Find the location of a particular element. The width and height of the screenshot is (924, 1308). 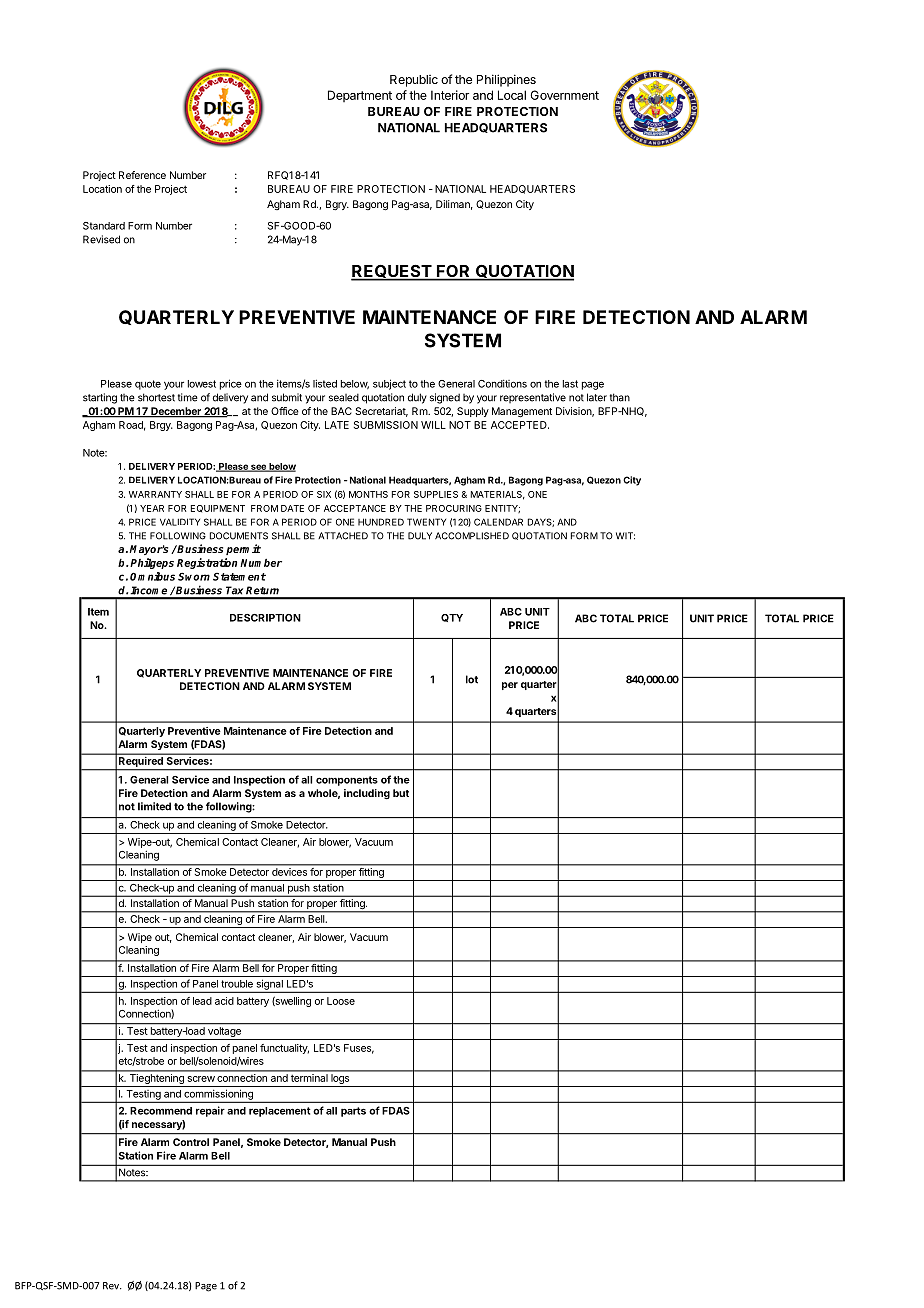

Recommend is located at coordinates (161, 1111).
